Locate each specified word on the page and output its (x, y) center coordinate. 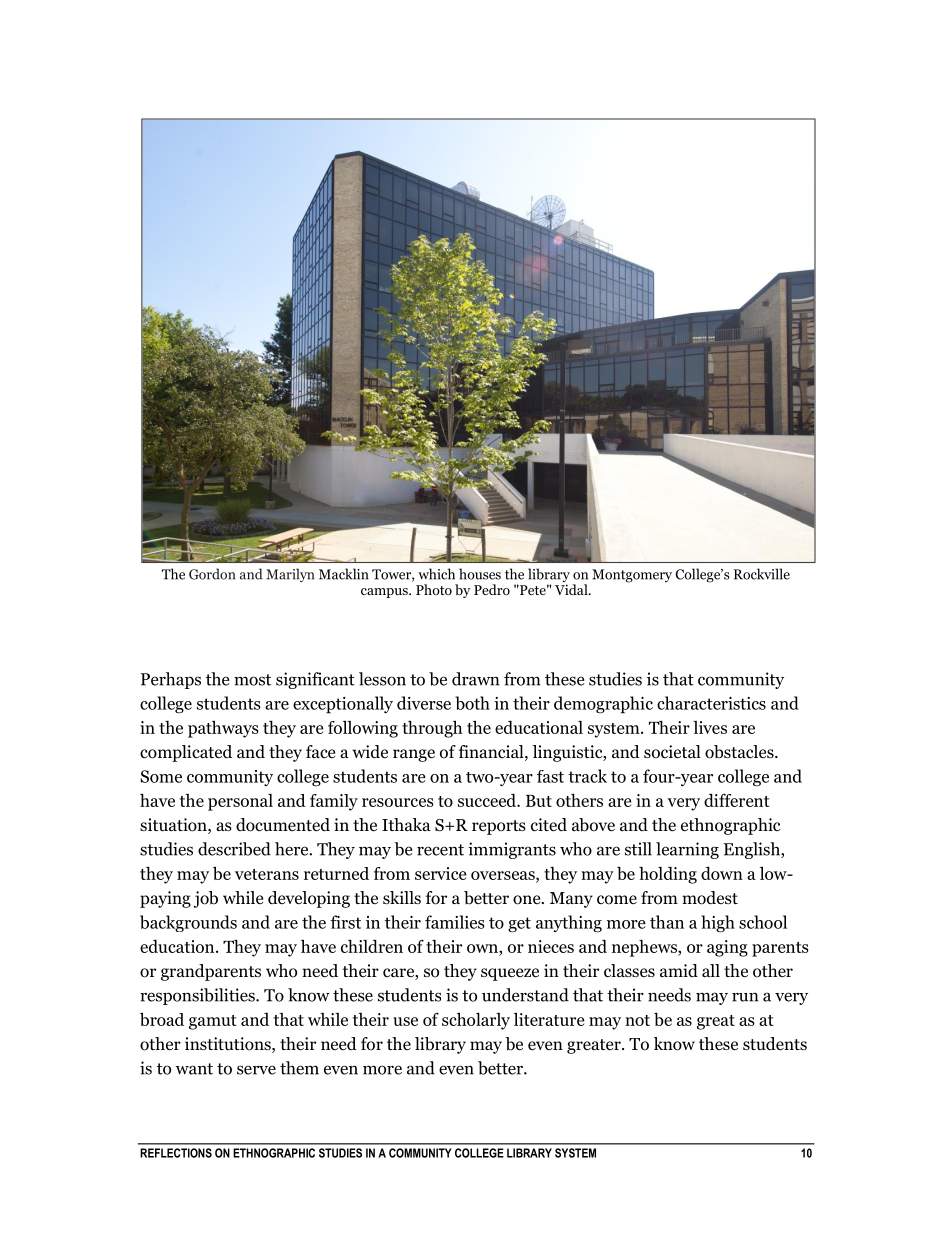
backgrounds (188, 923)
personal (240, 802)
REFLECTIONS (176, 1153)
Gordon (212, 574)
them (299, 1068)
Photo (434, 589)
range (414, 755)
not (637, 1020)
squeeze (510, 974)
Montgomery (632, 576)
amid (679, 970)
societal (672, 752)
